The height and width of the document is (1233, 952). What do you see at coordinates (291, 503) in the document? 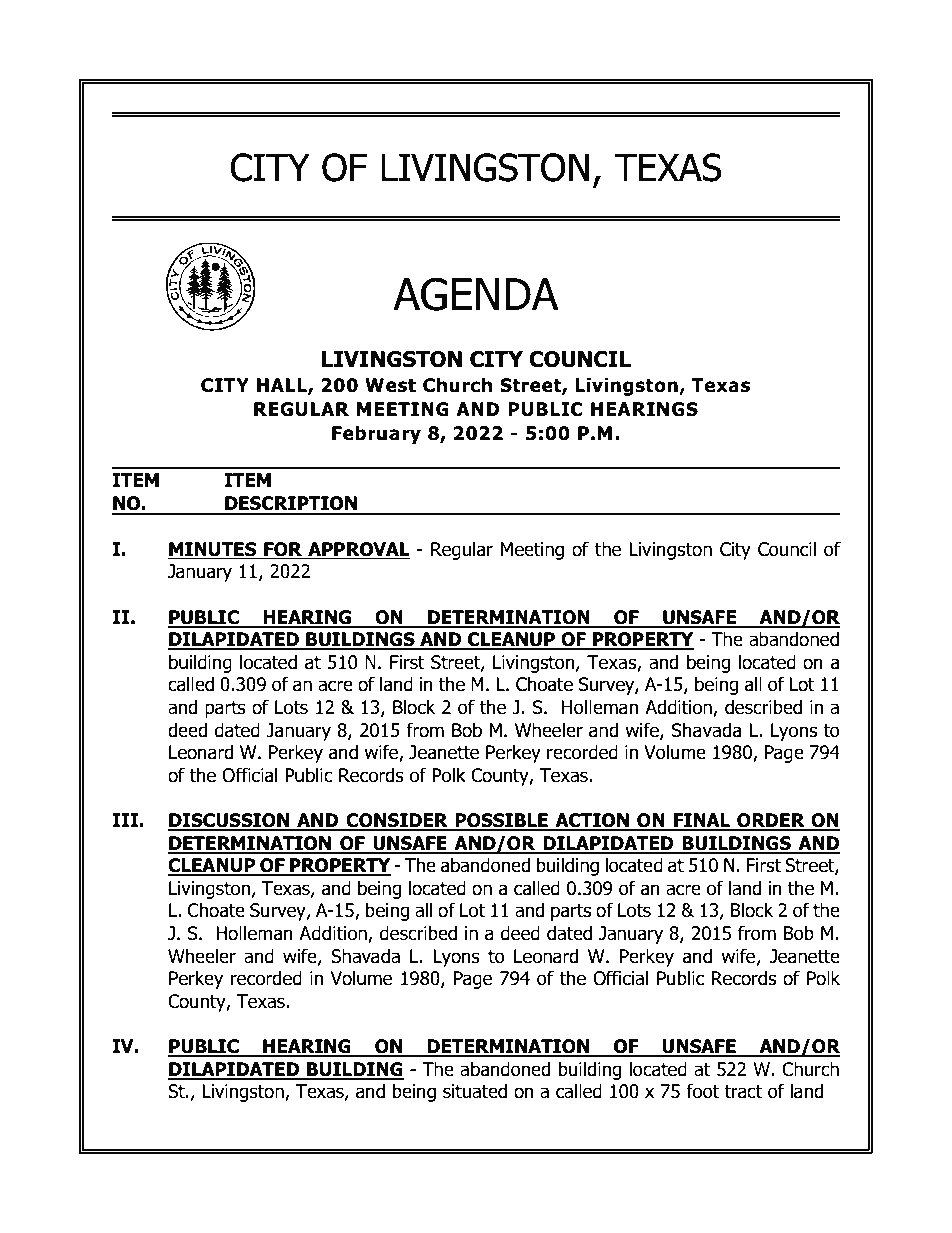
I see `DESCRIPTION` at bounding box center [291, 503].
